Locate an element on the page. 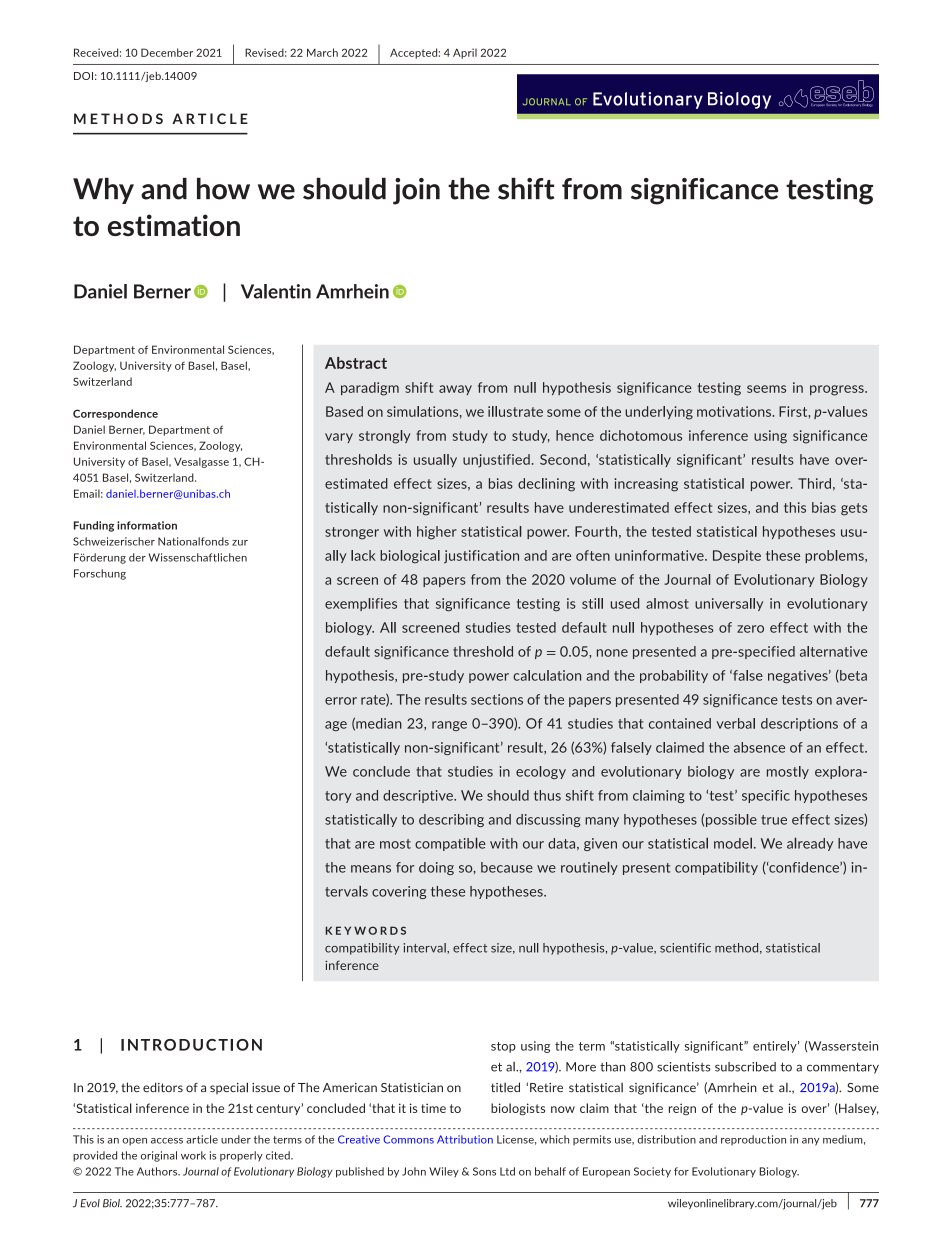 Image resolution: width=952 pixels, height=1251 pixels. join is located at coordinates (416, 191).
